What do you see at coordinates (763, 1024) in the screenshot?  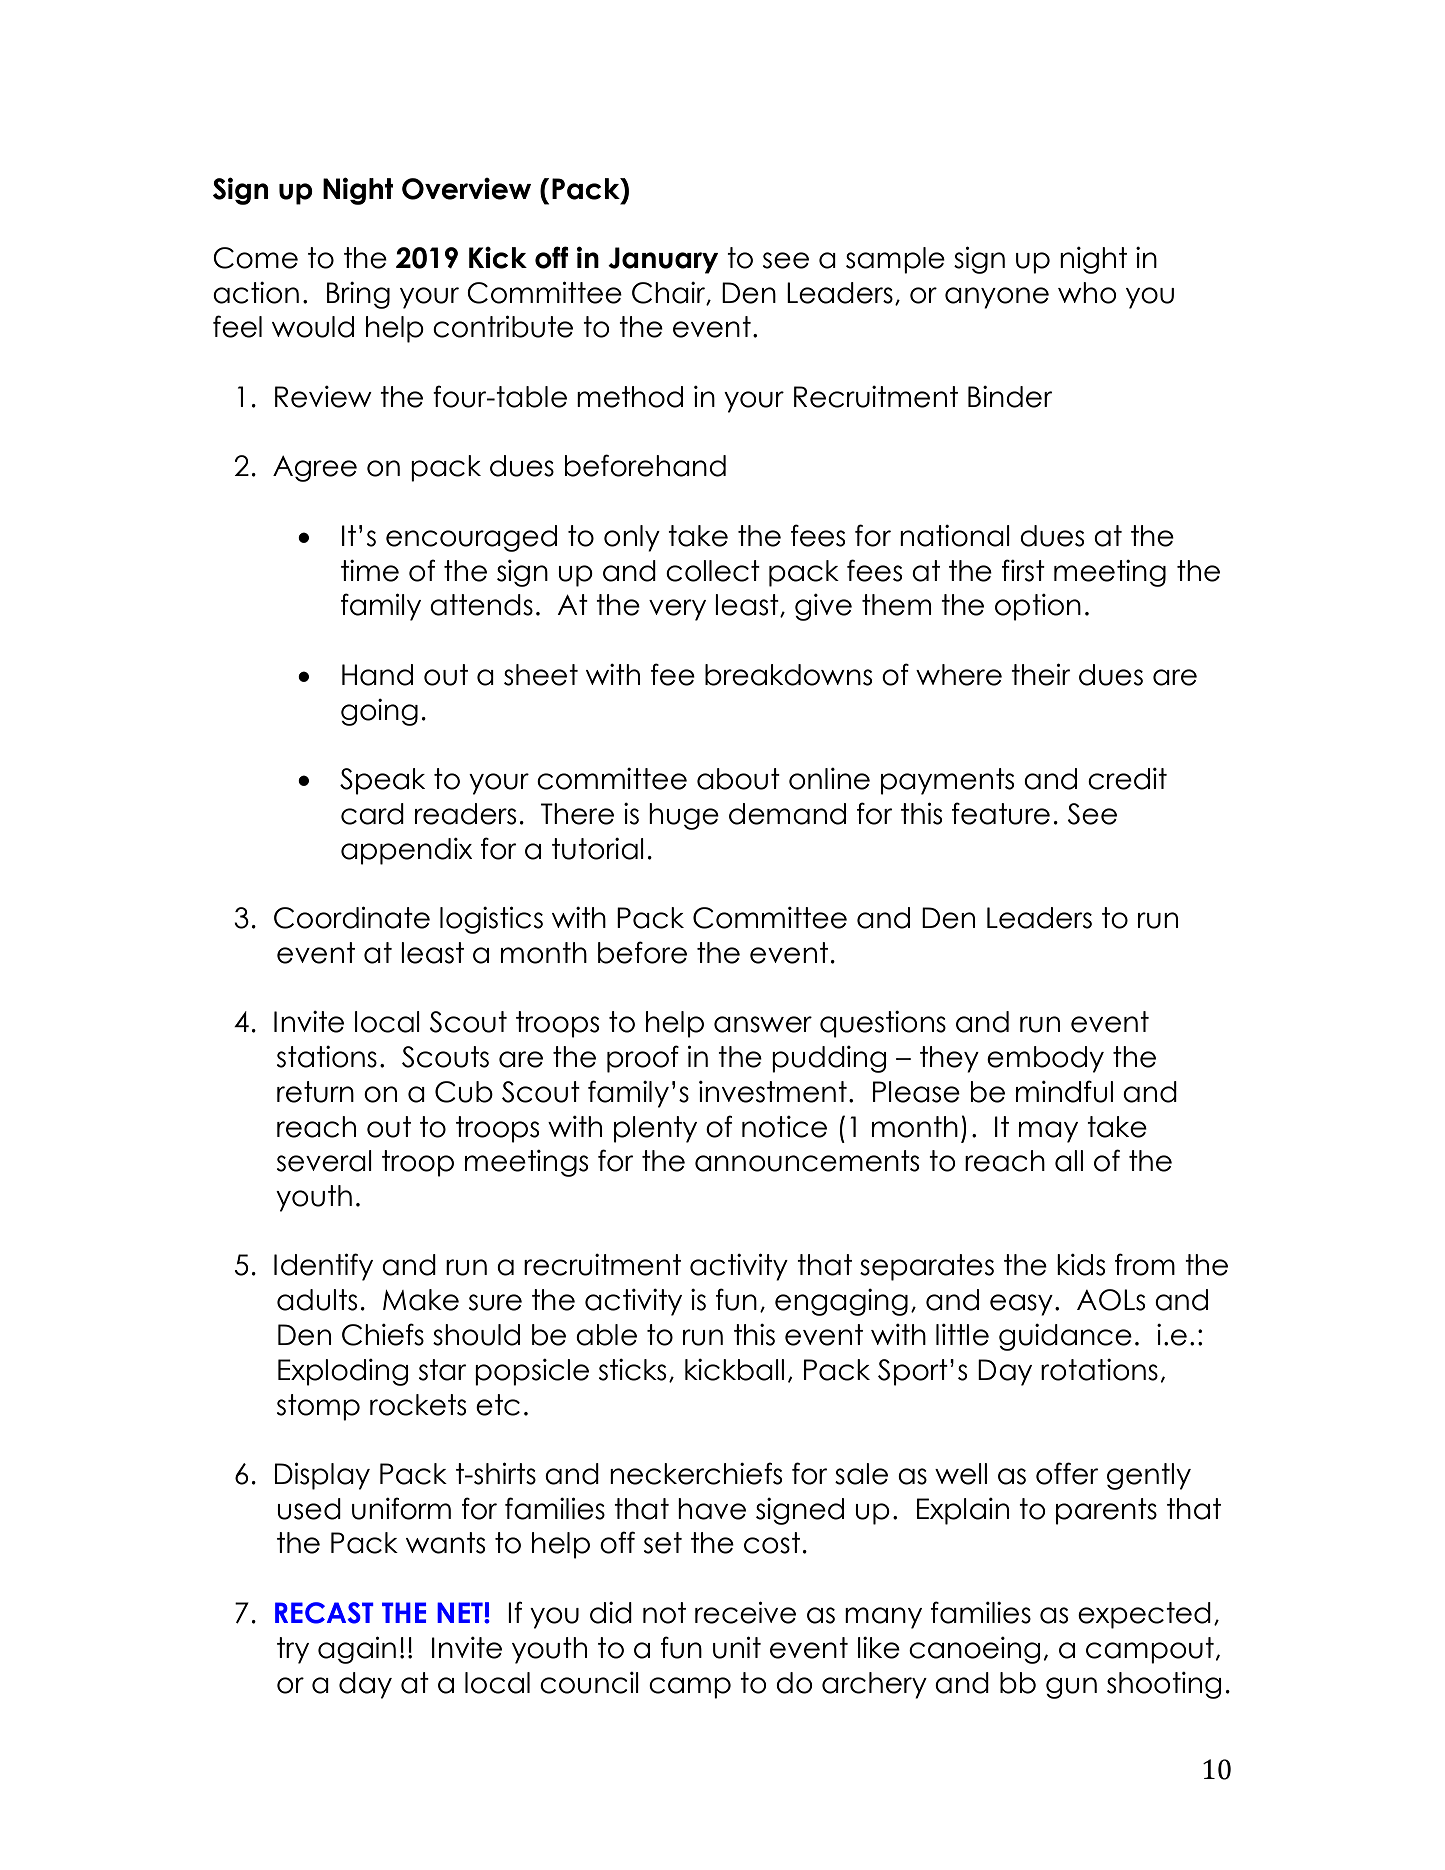 I see `answer` at bounding box center [763, 1024].
